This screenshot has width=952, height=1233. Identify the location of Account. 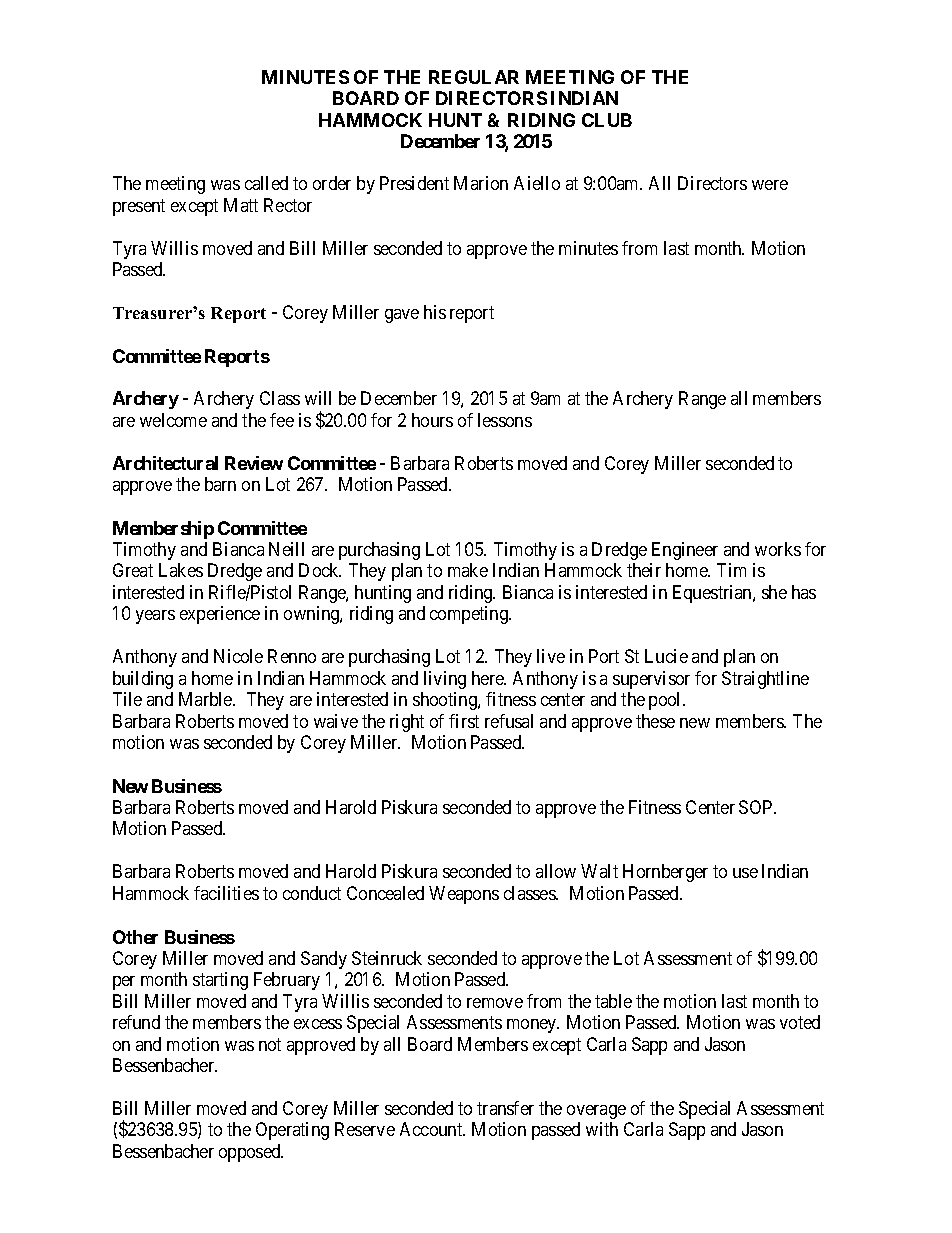
(432, 1129).
